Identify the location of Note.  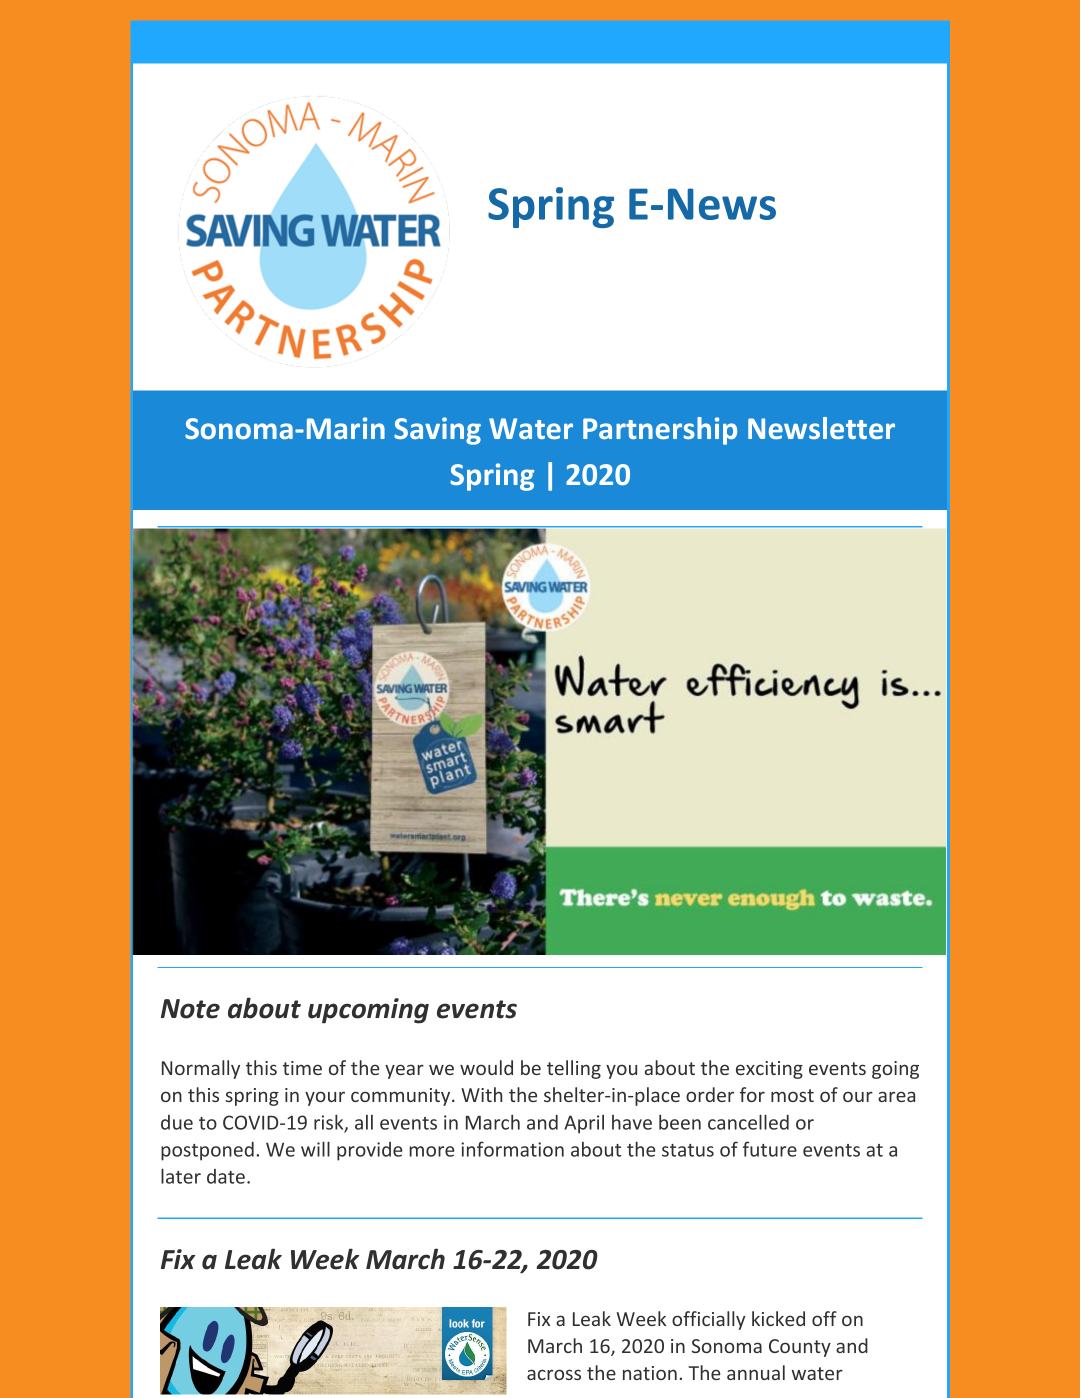
(190, 1009).
